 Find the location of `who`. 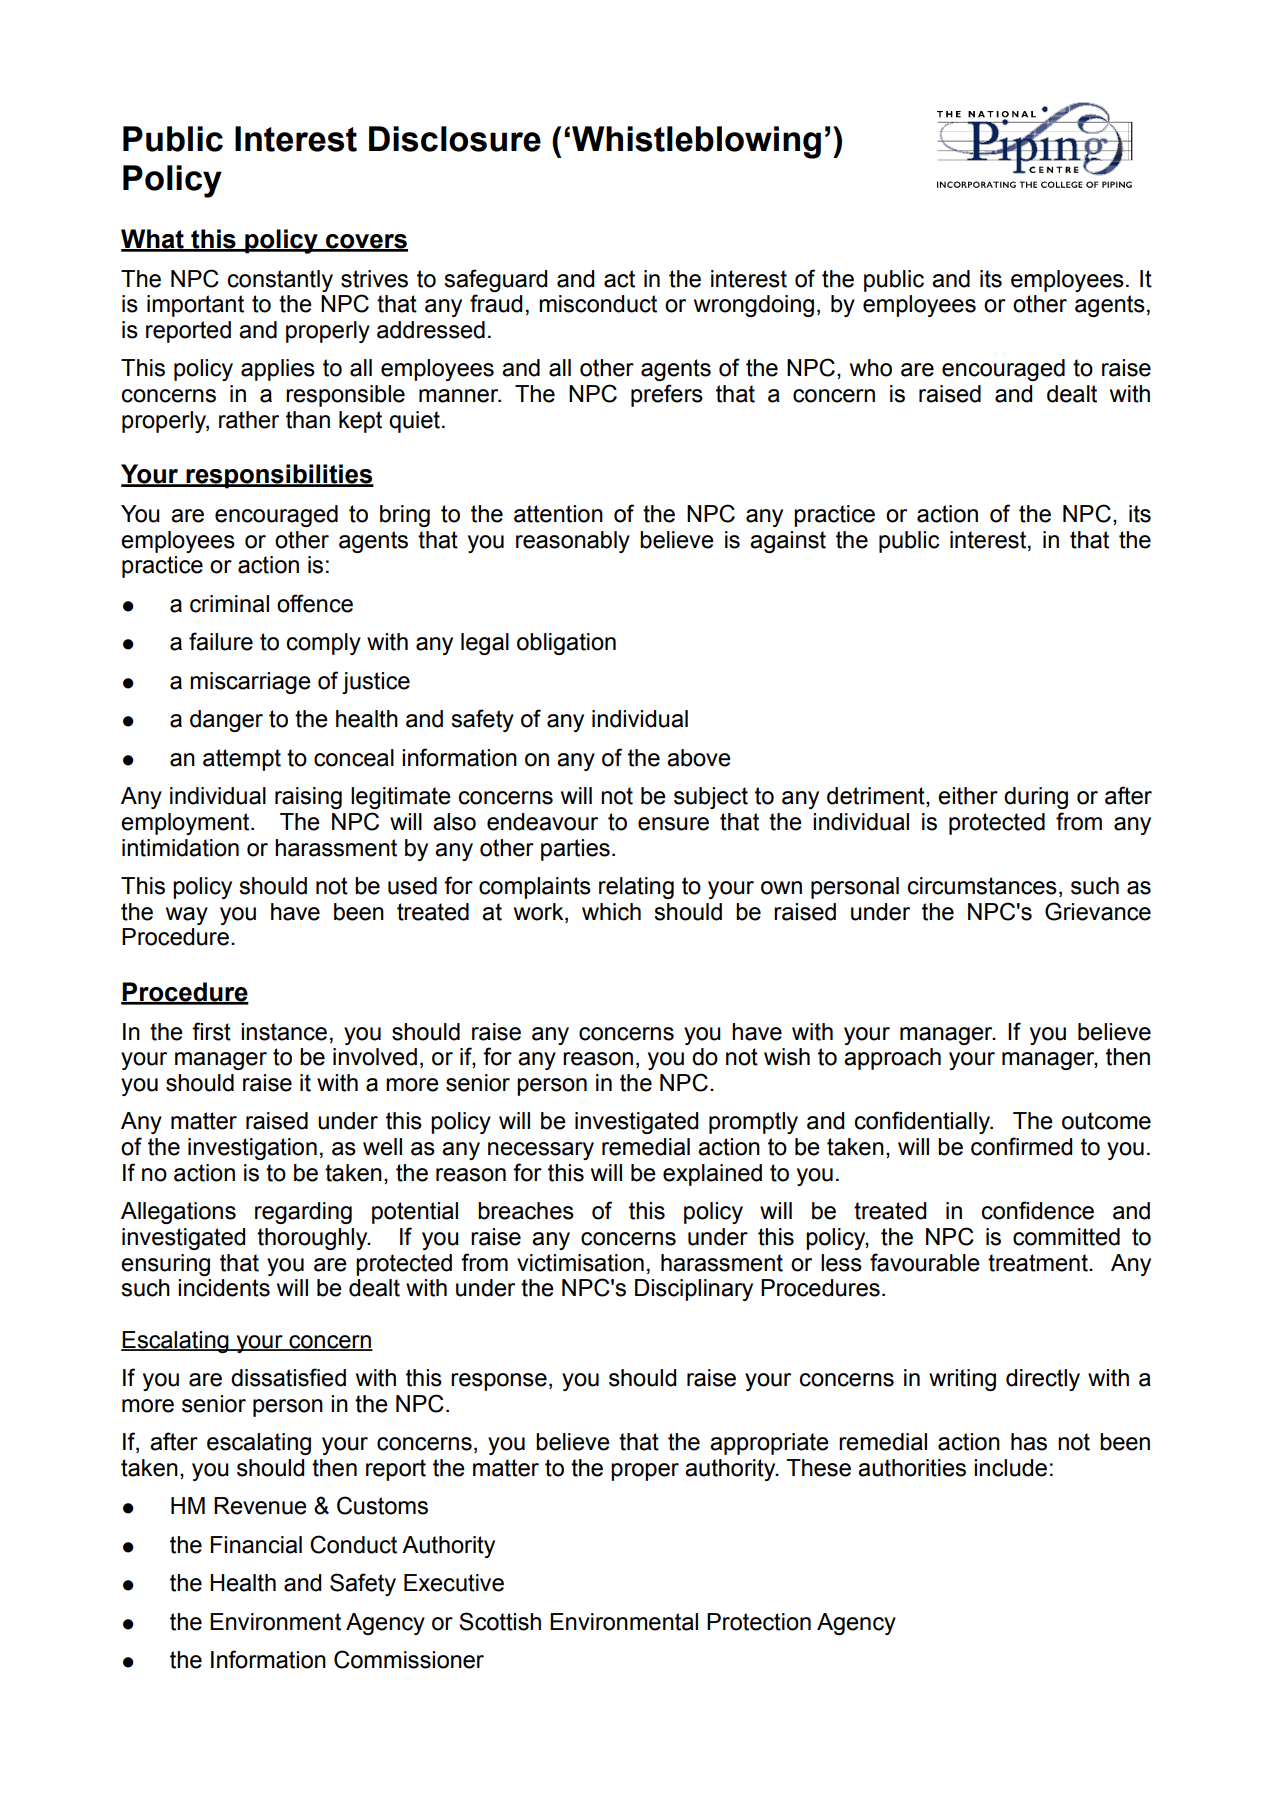

who is located at coordinates (871, 368).
